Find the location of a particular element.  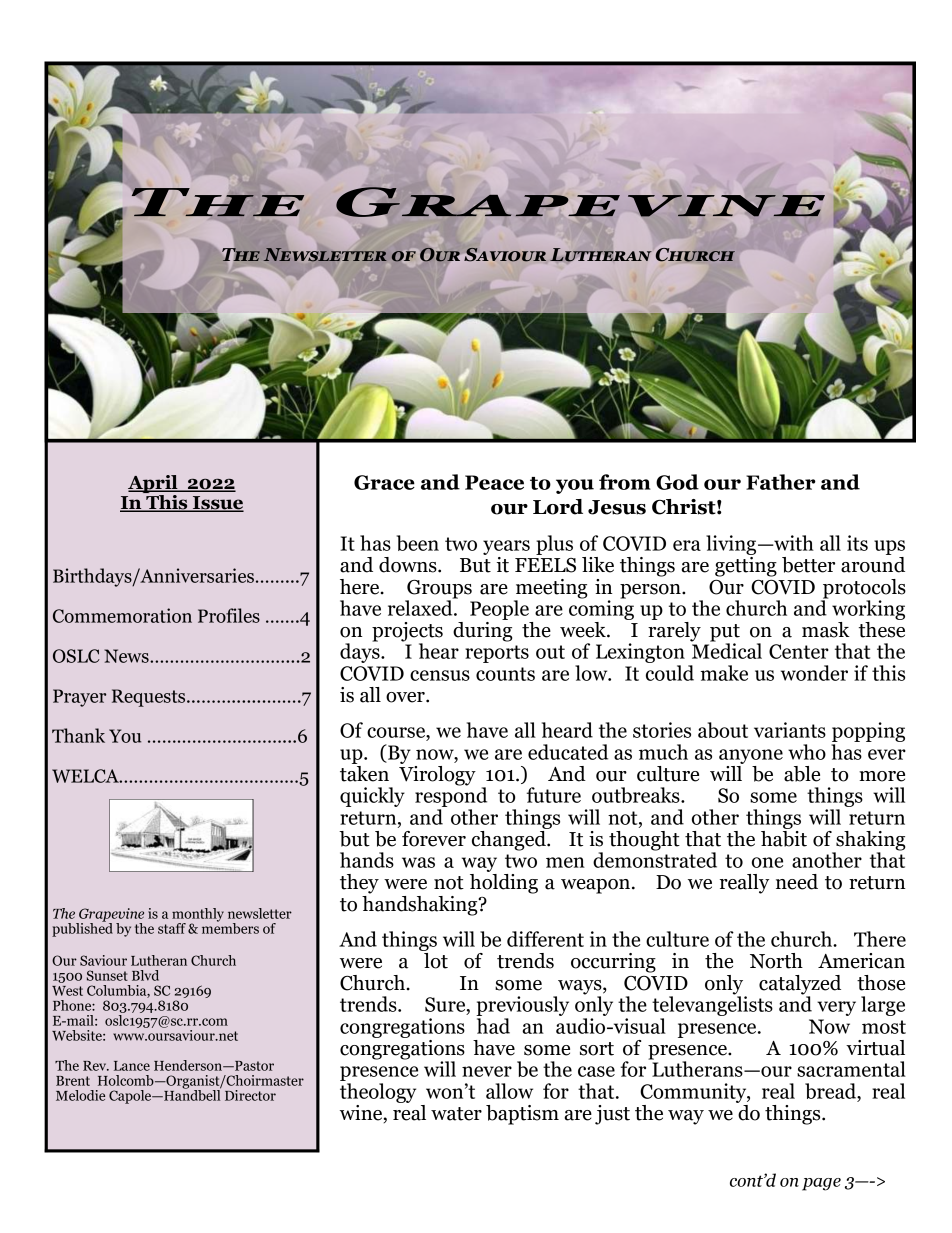

over is located at coordinates (406, 697).
